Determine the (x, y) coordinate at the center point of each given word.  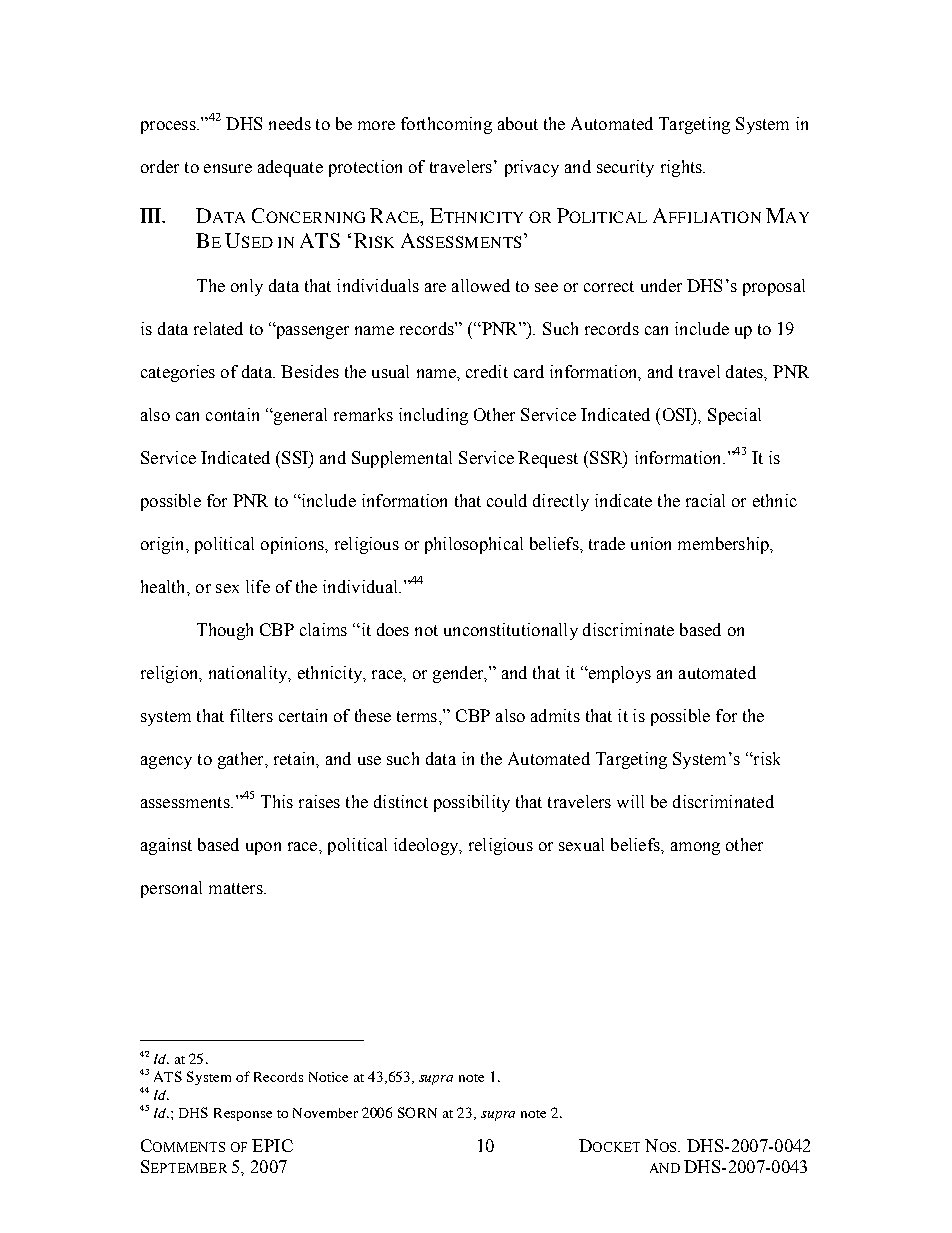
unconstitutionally (511, 631)
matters (237, 888)
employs (618, 674)
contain (232, 414)
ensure (228, 168)
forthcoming (446, 125)
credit (487, 371)
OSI (678, 414)
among (695, 848)
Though (225, 631)
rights (682, 168)
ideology (427, 846)
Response (243, 1114)
